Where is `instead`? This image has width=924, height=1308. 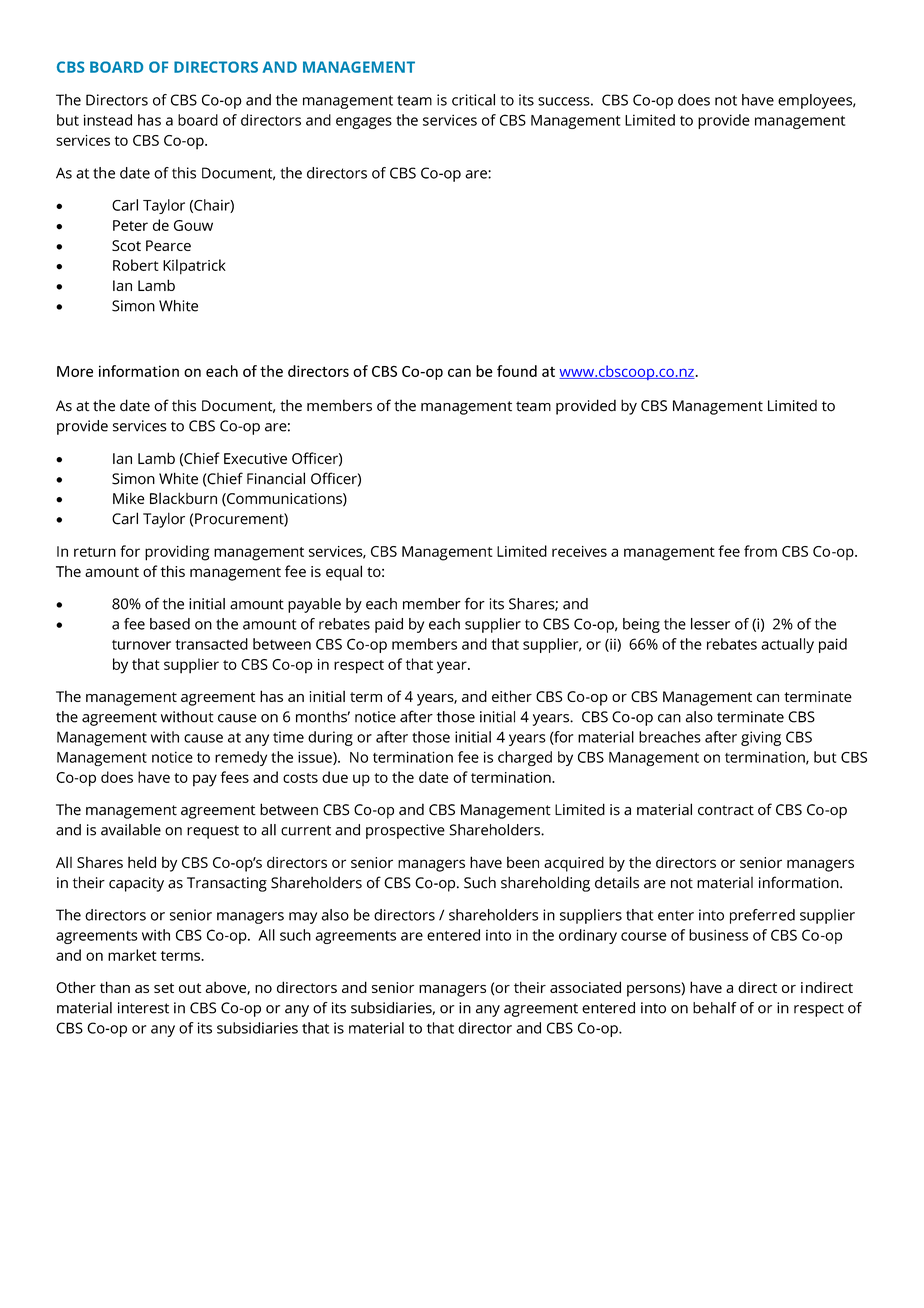 instead is located at coordinates (108, 120).
